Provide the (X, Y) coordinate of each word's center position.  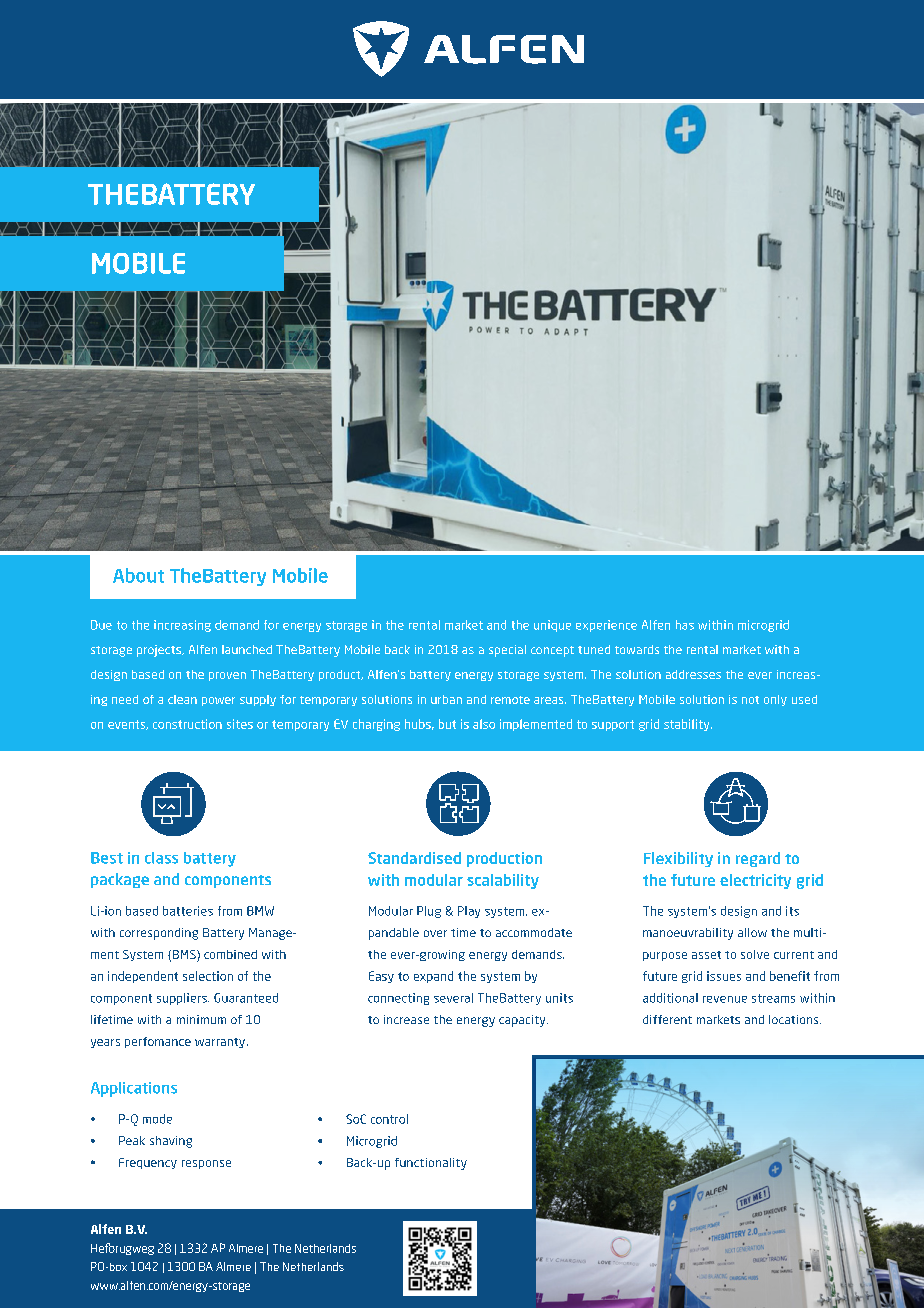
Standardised (414, 858)
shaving (171, 1142)
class (161, 858)
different (667, 1019)
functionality (431, 1164)
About (138, 575)
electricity (755, 881)
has (685, 625)
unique (552, 626)
